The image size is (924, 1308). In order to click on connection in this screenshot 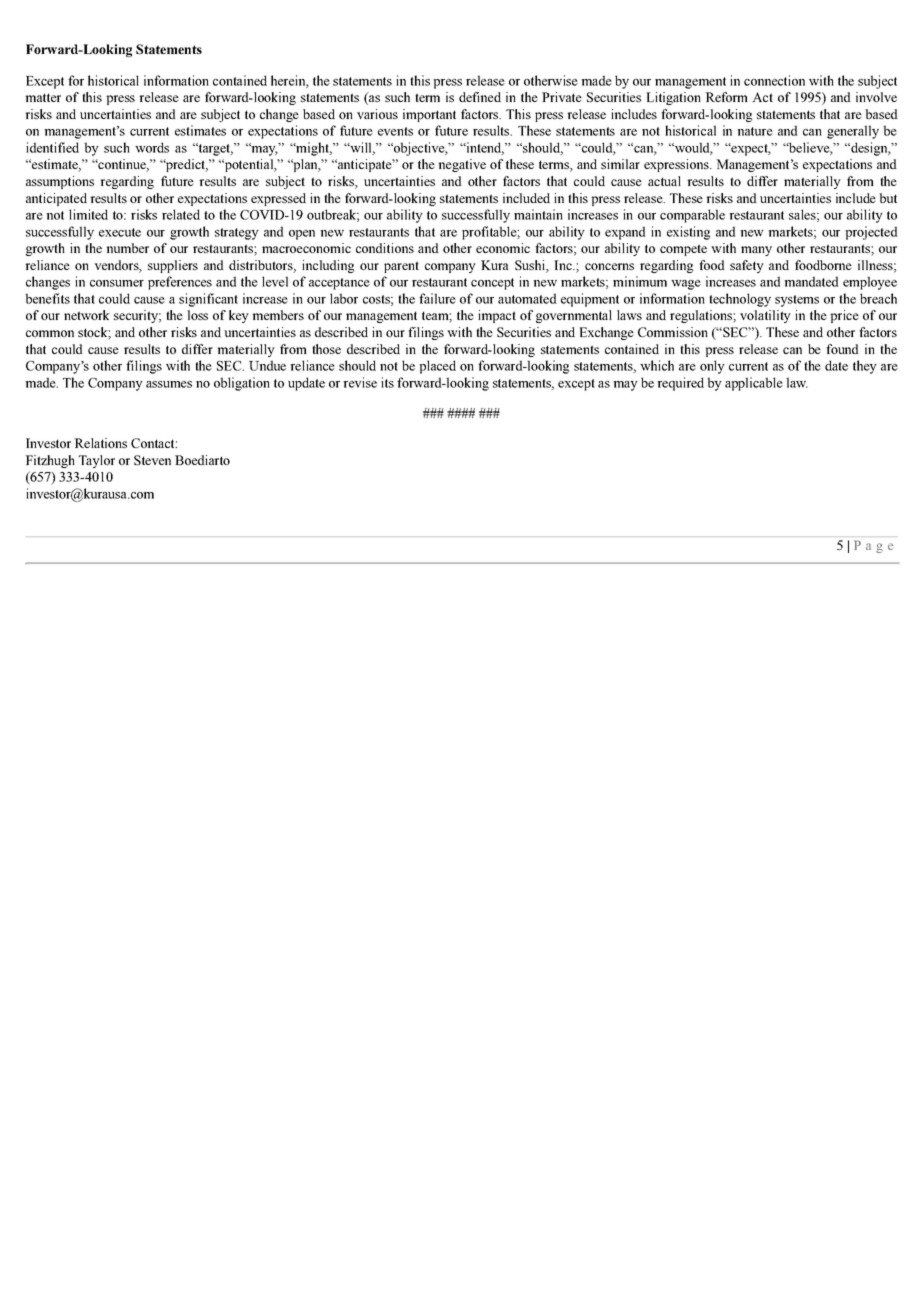, I will do `click(774, 80)`.
